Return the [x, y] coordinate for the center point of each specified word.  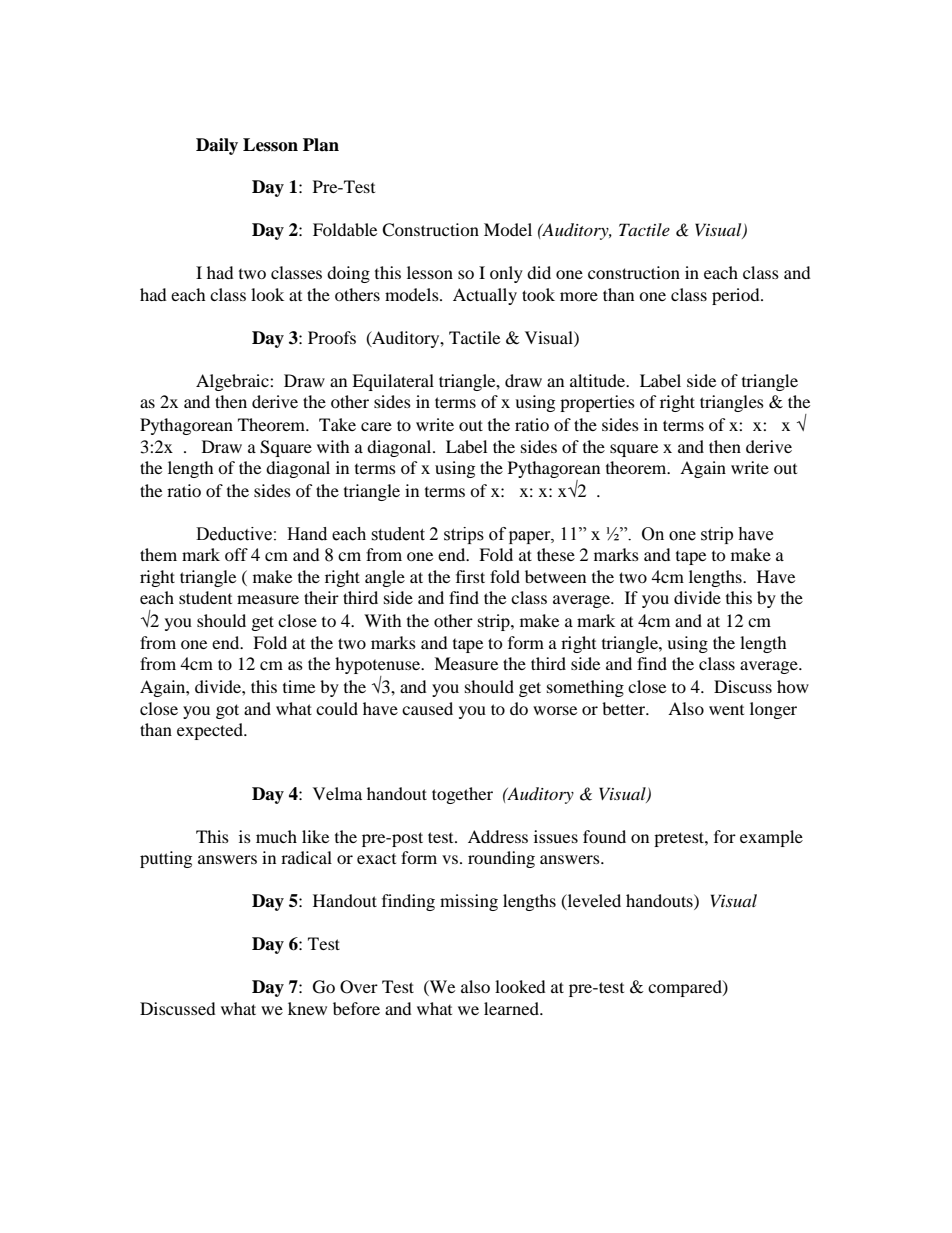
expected [211, 731]
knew [307, 1008]
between [555, 576]
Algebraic [233, 382]
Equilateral [393, 382]
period [737, 296]
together [462, 795]
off [236, 554]
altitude [599, 380]
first [470, 576]
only [506, 274]
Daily [217, 146]
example [771, 838]
